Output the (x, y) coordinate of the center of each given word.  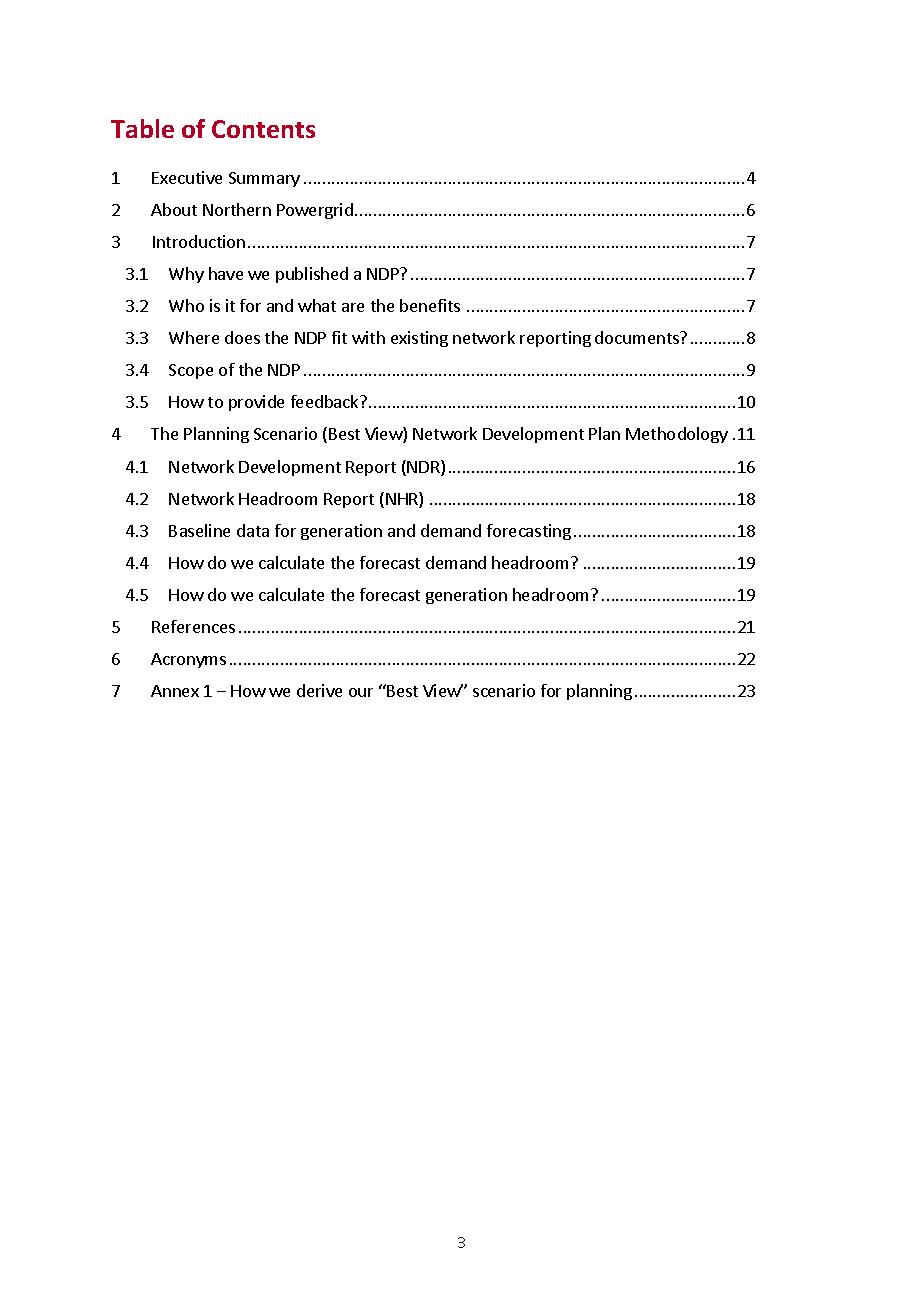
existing (419, 339)
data (253, 530)
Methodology (677, 435)
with (368, 337)
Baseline (199, 530)
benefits (430, 305)
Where (194, 337)
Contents (263, 129)
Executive (187, 177)
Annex (175, 691)
